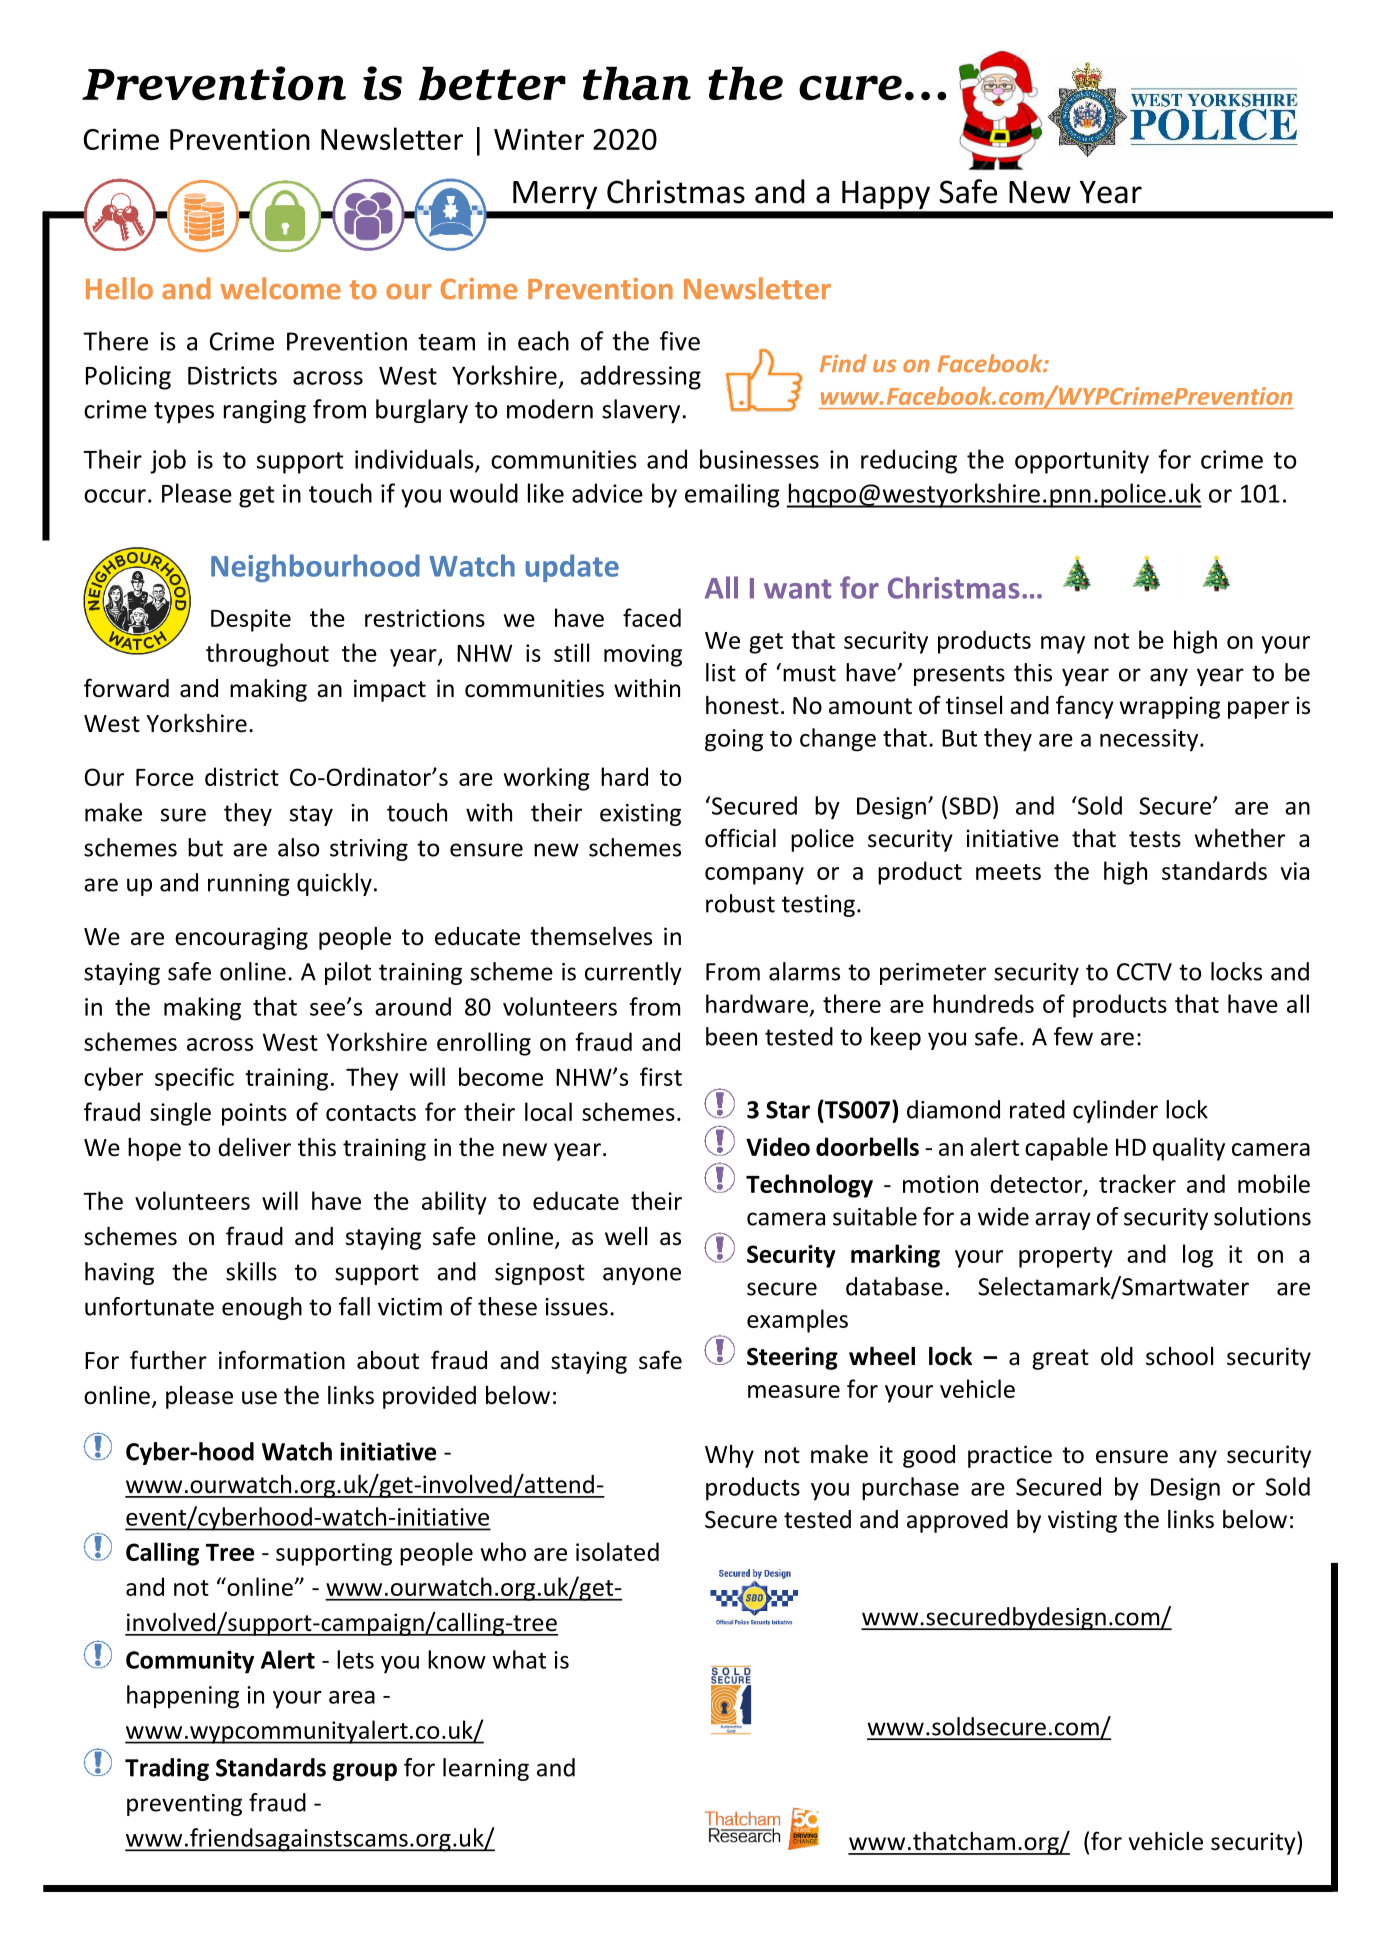 The width and height of the screenshot is (1382, 1954). What do you see at coordinates (280, 288) in the screenshot?
I see `welcome` at bounding box center [280, 288].
